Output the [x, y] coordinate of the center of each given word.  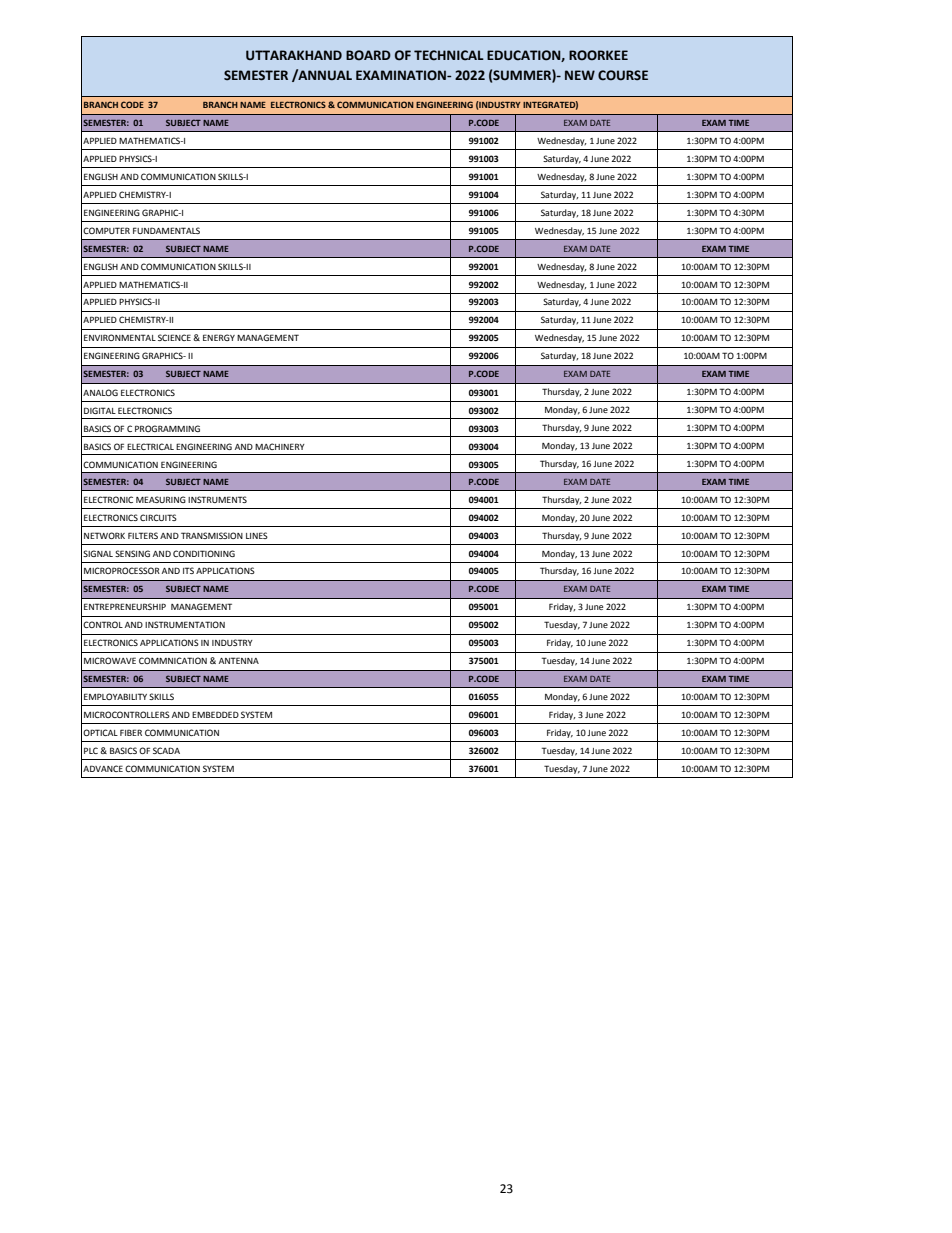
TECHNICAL [449, 55]
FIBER [131, 732]
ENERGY [219, 337]
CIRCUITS [158, 517]
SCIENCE [174, 337]
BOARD [368, 55]
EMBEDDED [215, 714]
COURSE [623, 75]
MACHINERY [280, 446]
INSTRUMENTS [217, 499]
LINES [257, 535]
